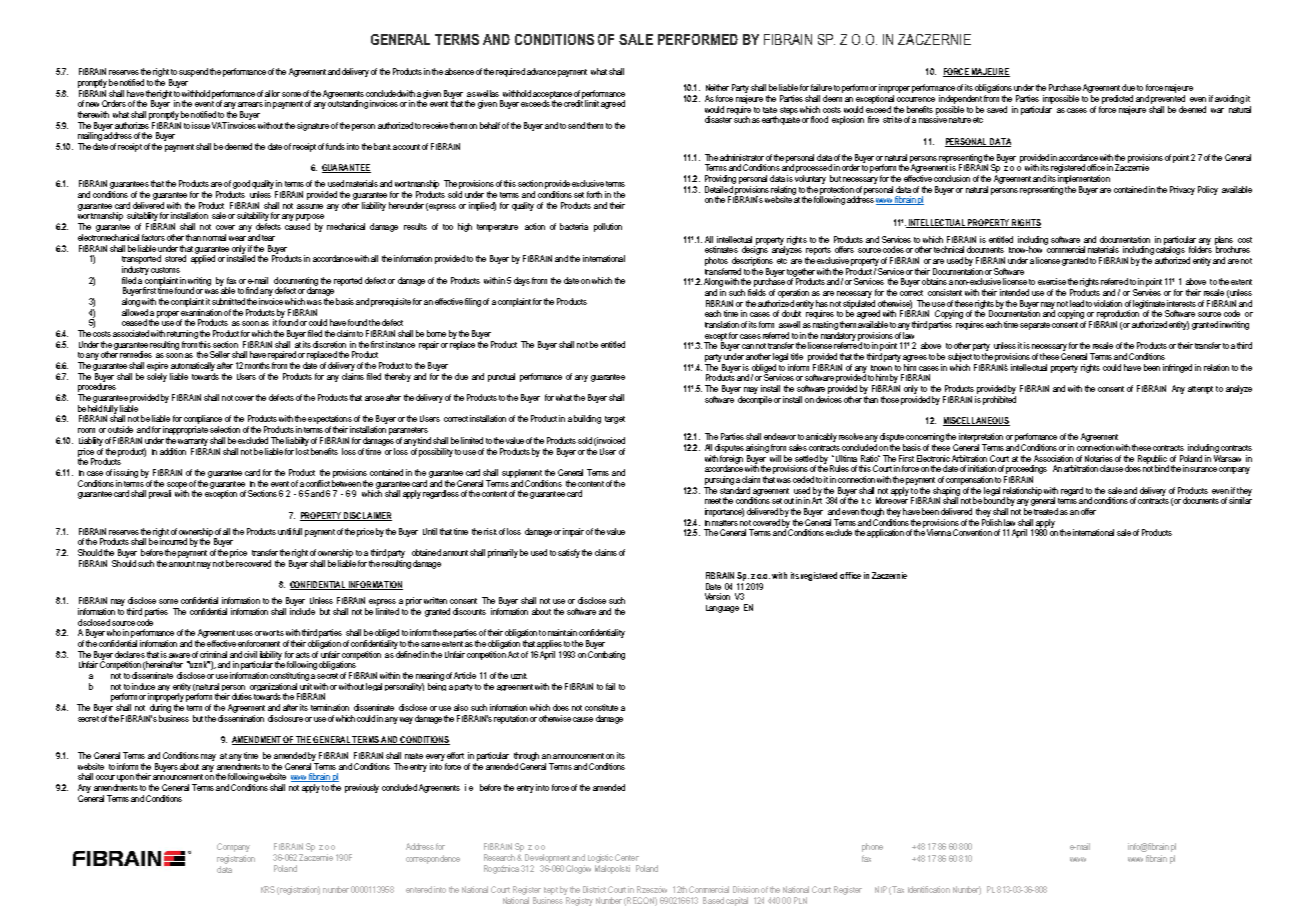 The height and width of the image is (924, 1308). Describe the element at coordinates (1111, 468) in the image. I see `clause` at that location.
